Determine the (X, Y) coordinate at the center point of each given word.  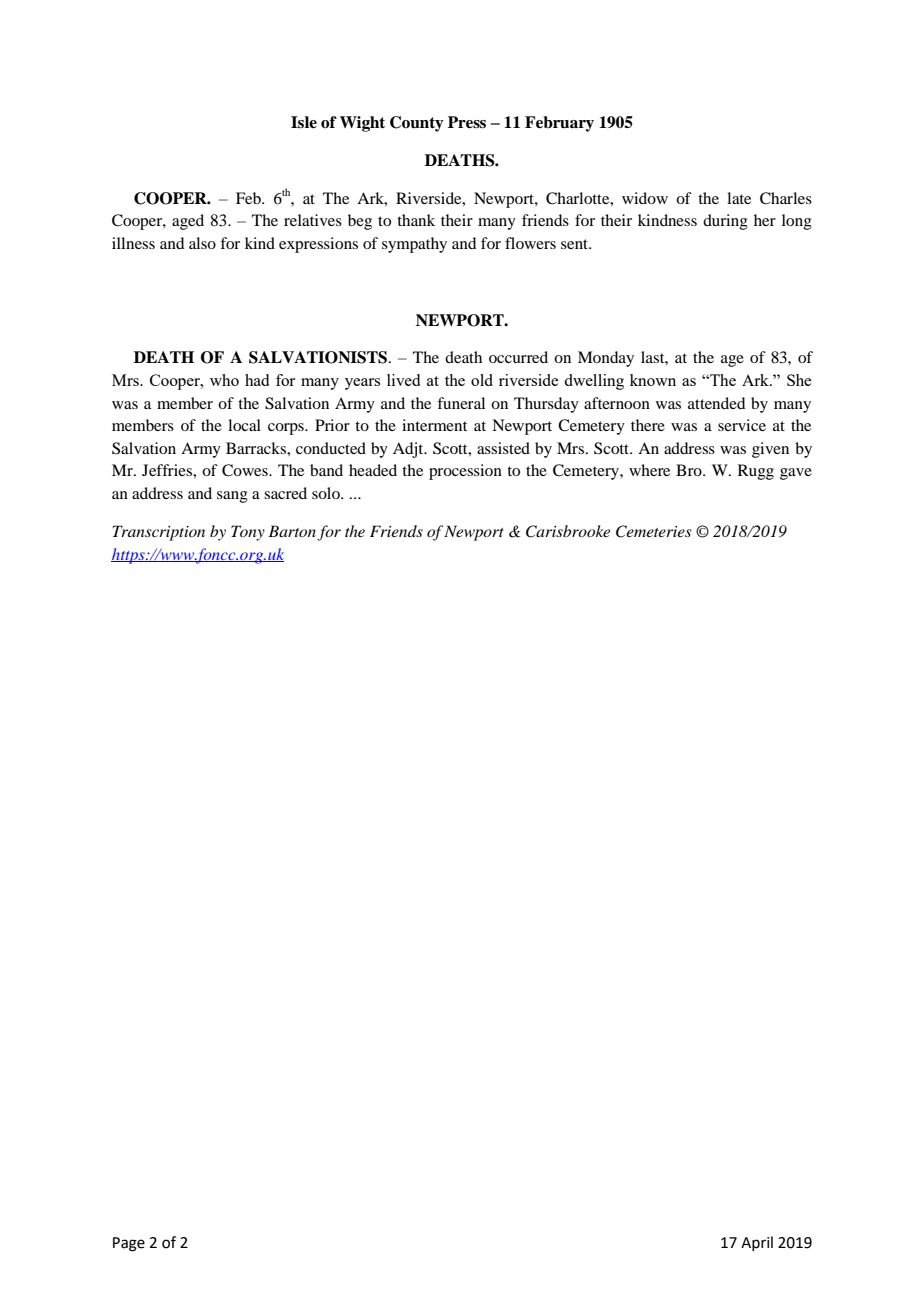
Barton (292, 531)
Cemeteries (654, 531)
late (739, 198)
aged (188, 222)
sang (232, 497)
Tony (248, 533)
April (757, 1243)
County (417, 124)
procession (465, 472)
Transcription (159, 533)
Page (129, 1244)
